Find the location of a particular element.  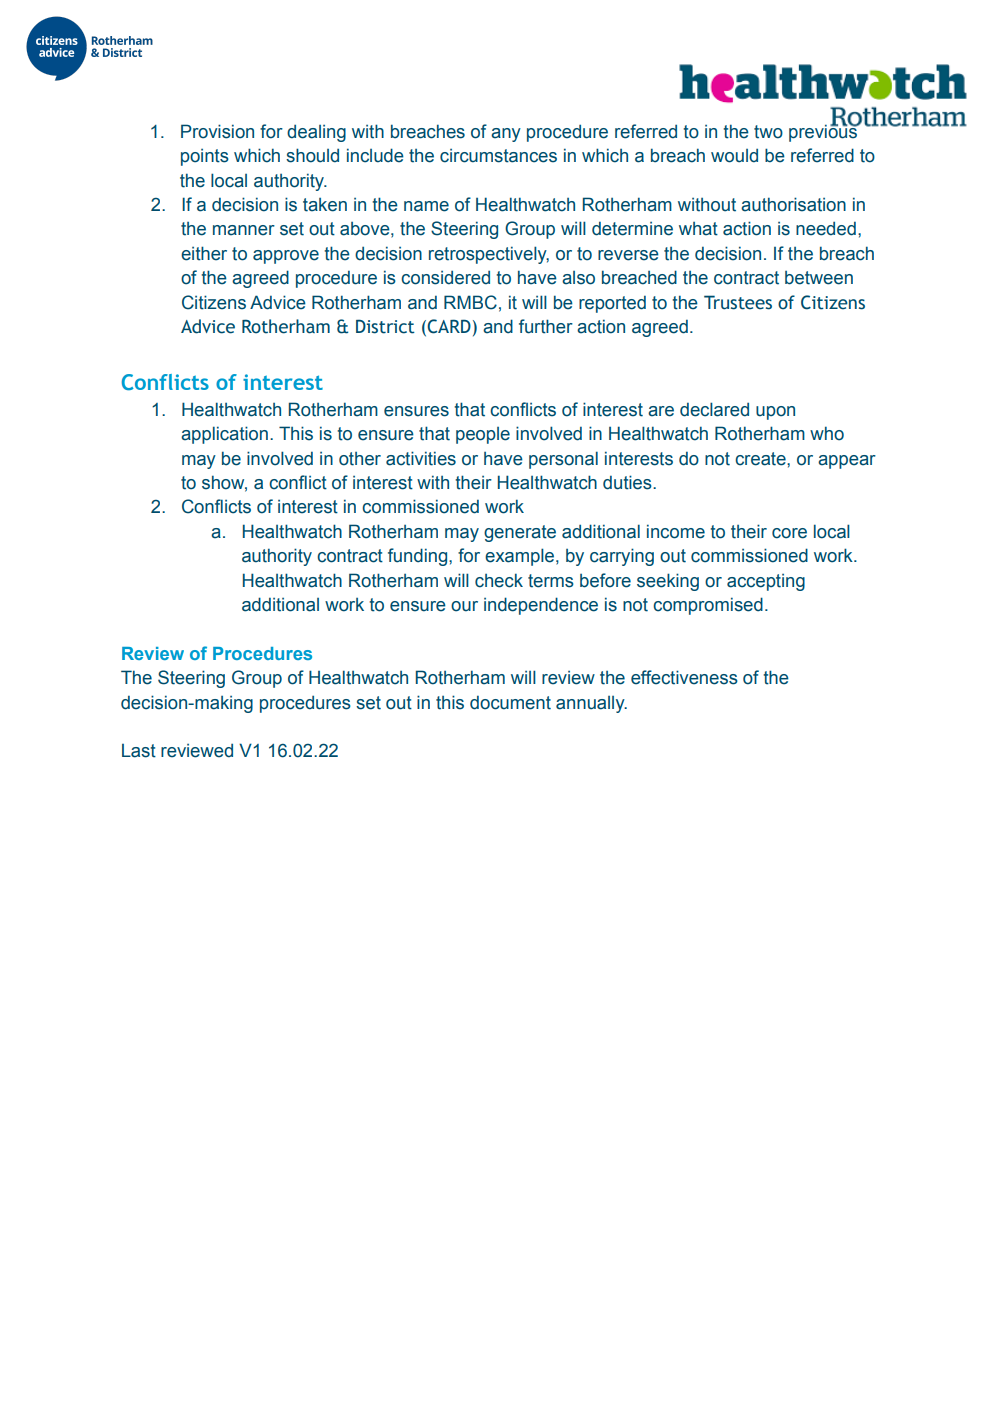

application is located at coordinates (224, 435).
